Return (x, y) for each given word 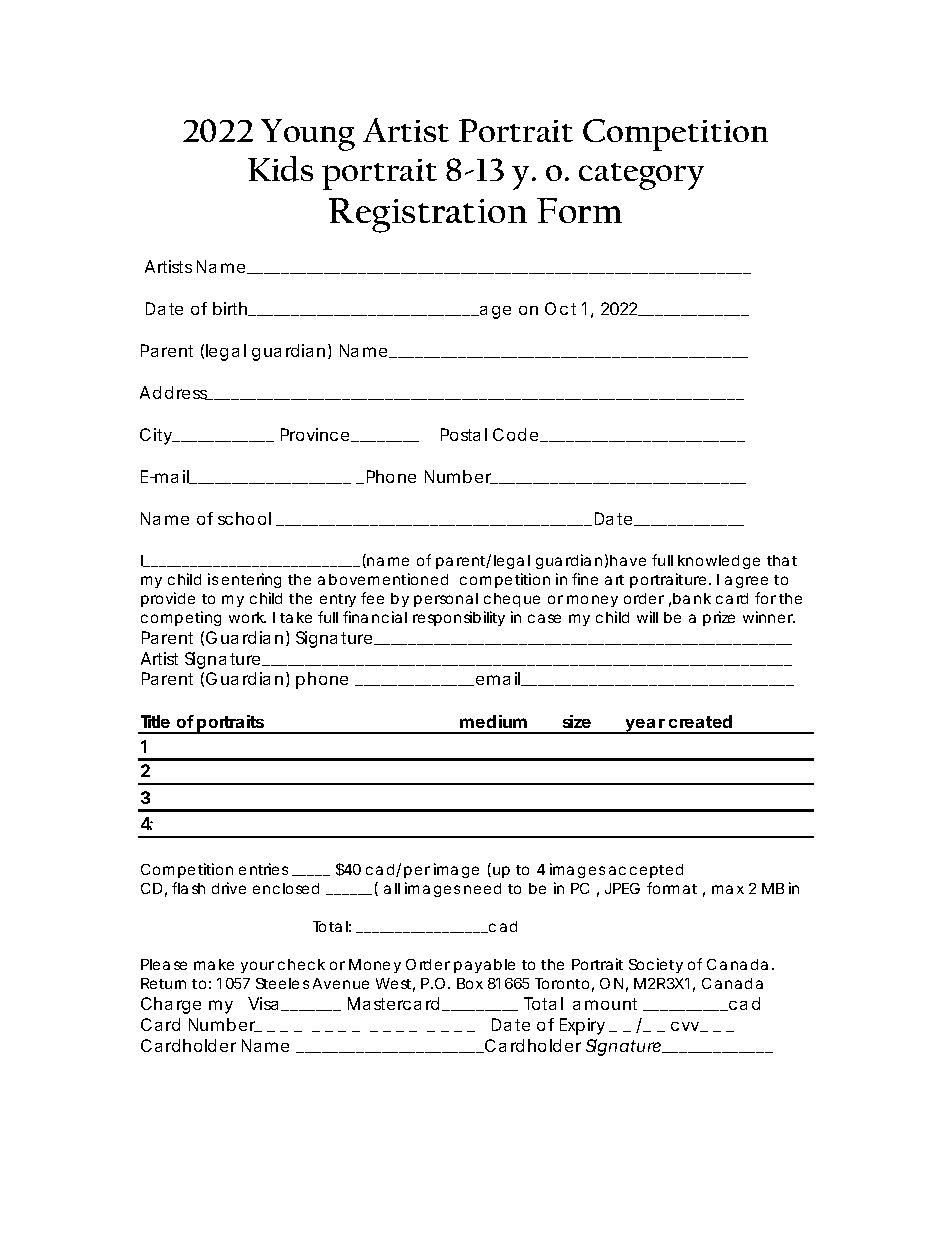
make (214, 964)
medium (493, 721)
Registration (428, 215)
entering (251, 580)
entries (263, 869)
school (244, 518)
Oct (560, 308)
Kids (280, 169)
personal (446, 600)
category (641, 176)
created (700, 721)
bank (692, 598)
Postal (464, 434)
